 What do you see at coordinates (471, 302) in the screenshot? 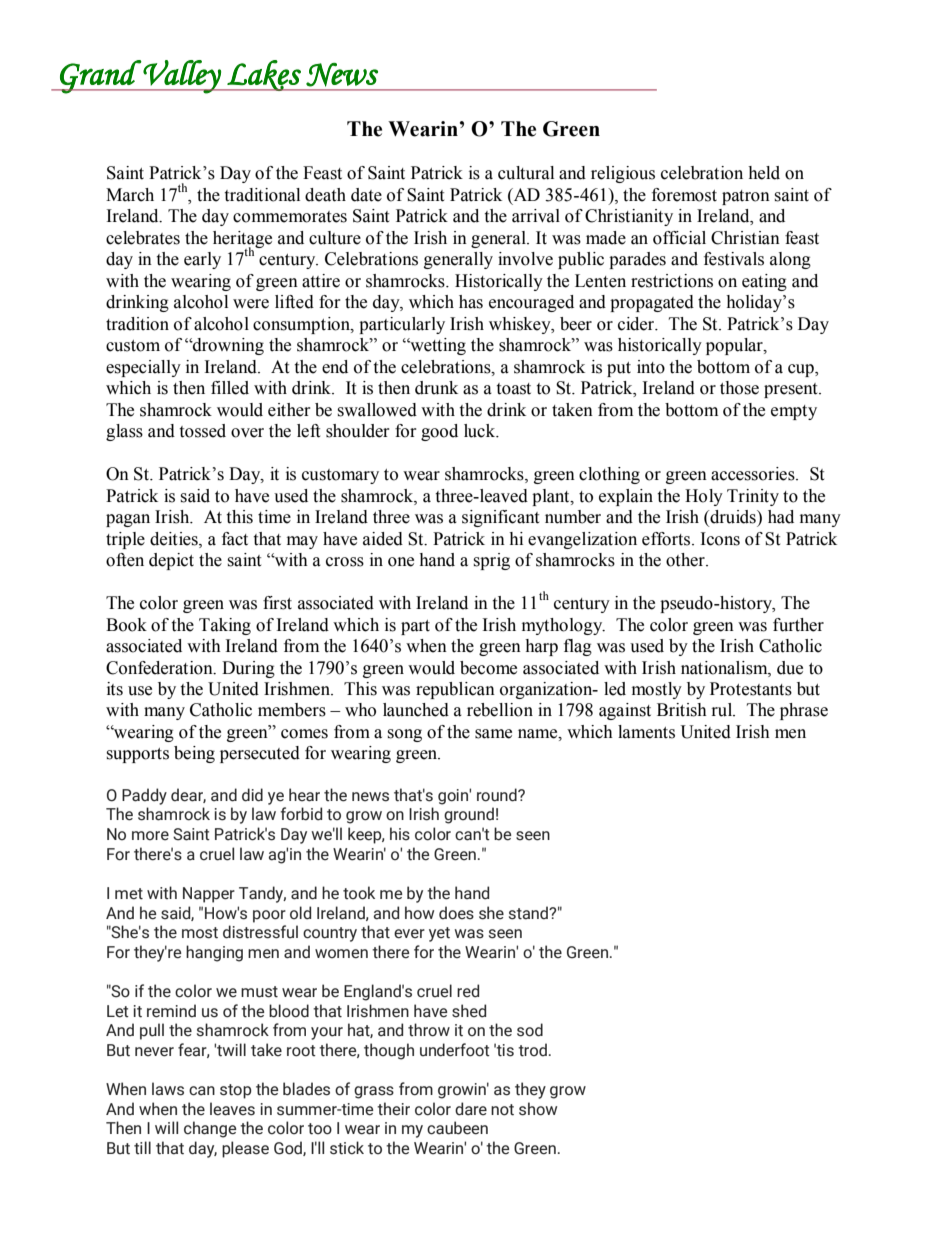
I see `has` at bounding box center [471, 302].
